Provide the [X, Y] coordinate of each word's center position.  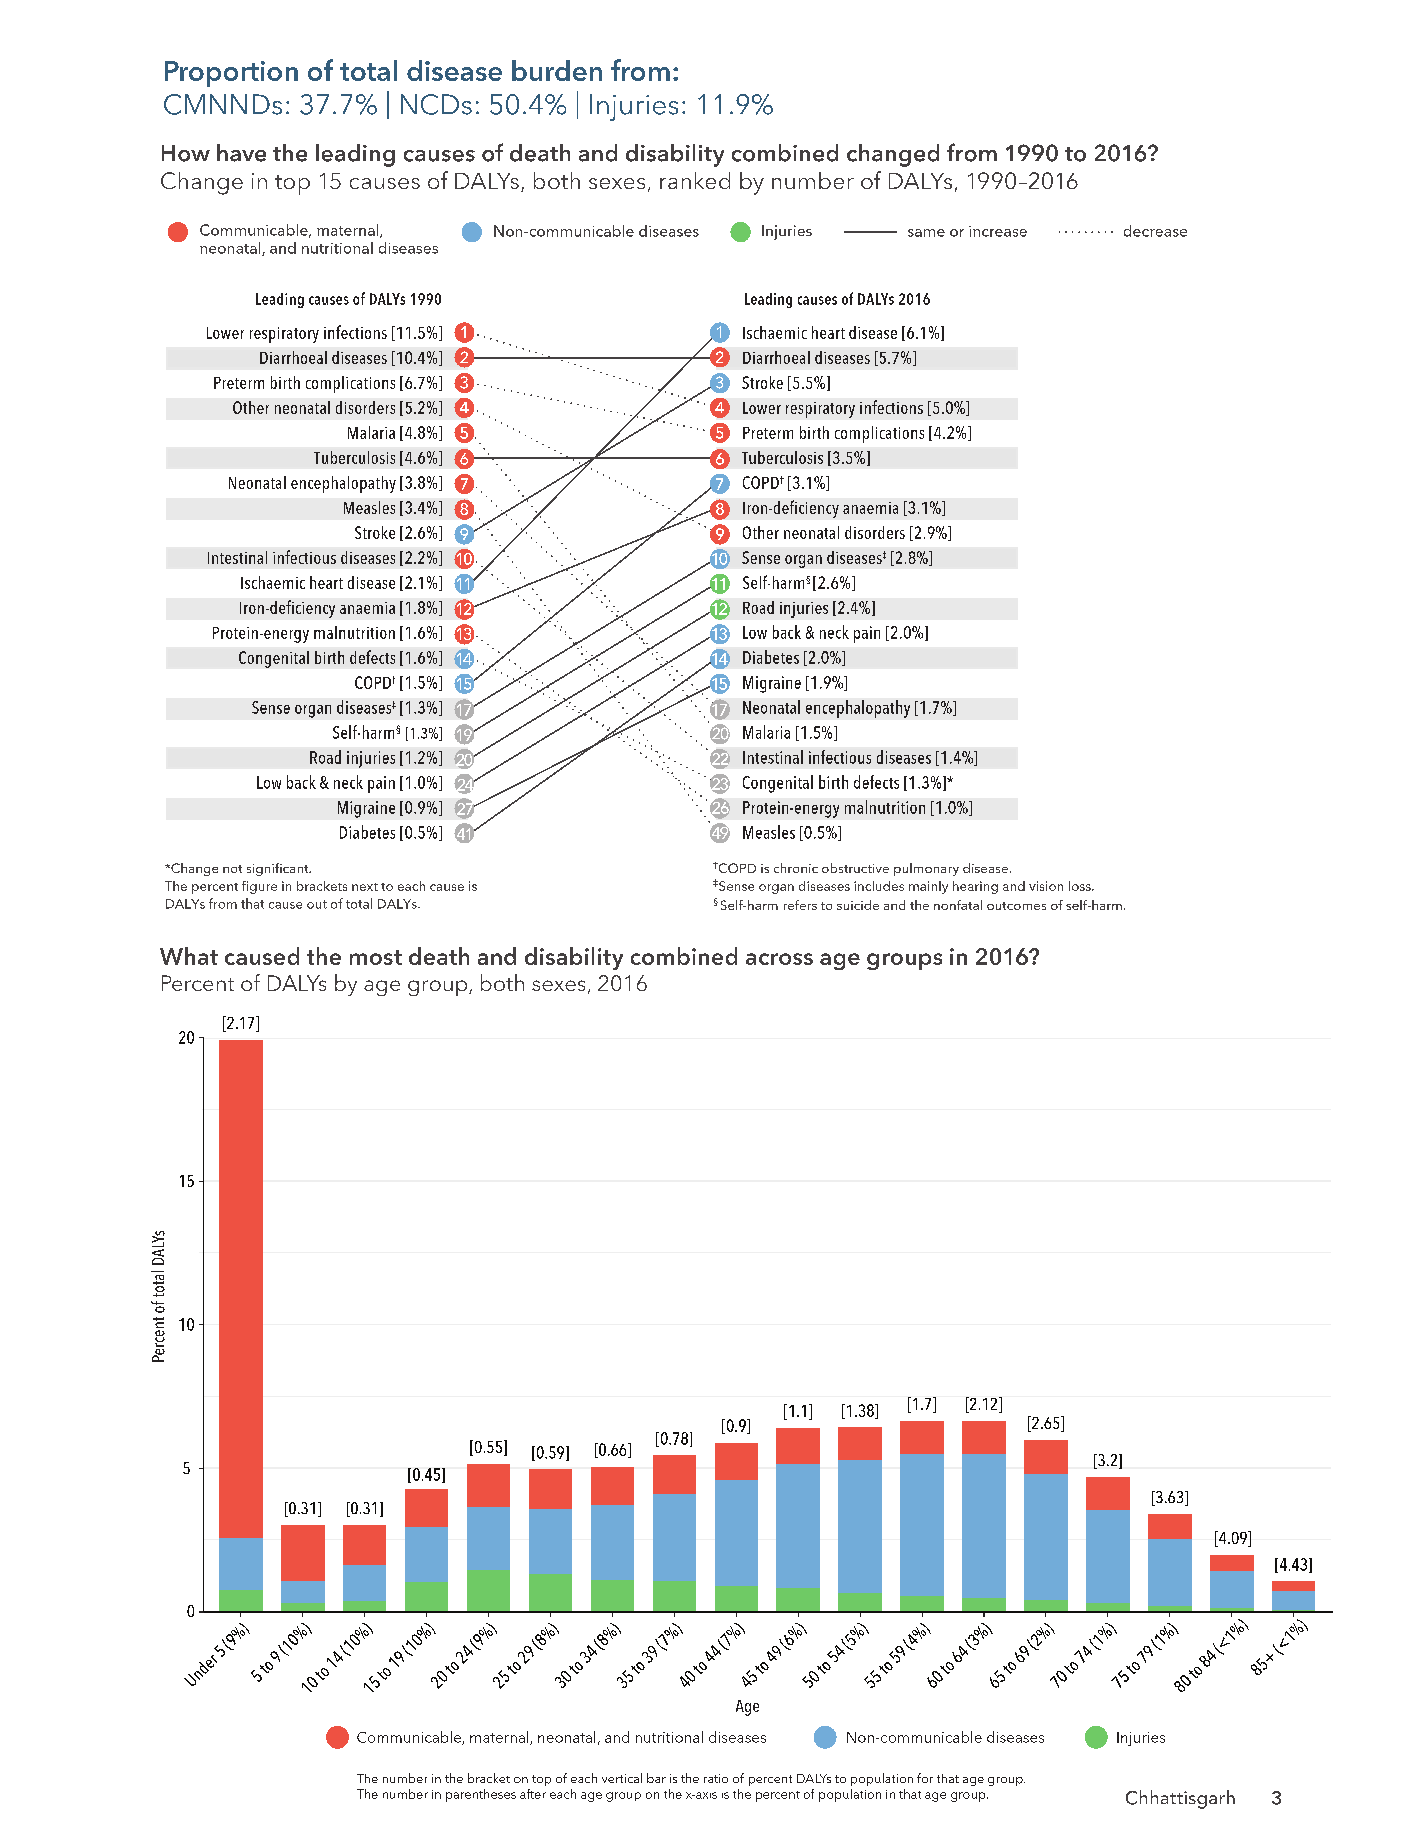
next [365, 887]
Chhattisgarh [1180, 1799]
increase [998, 231]
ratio [716, 1778]
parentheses [481, 1795]
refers [800, 905]
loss [1081, 886]
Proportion [231, 74]
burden [557, 70]
